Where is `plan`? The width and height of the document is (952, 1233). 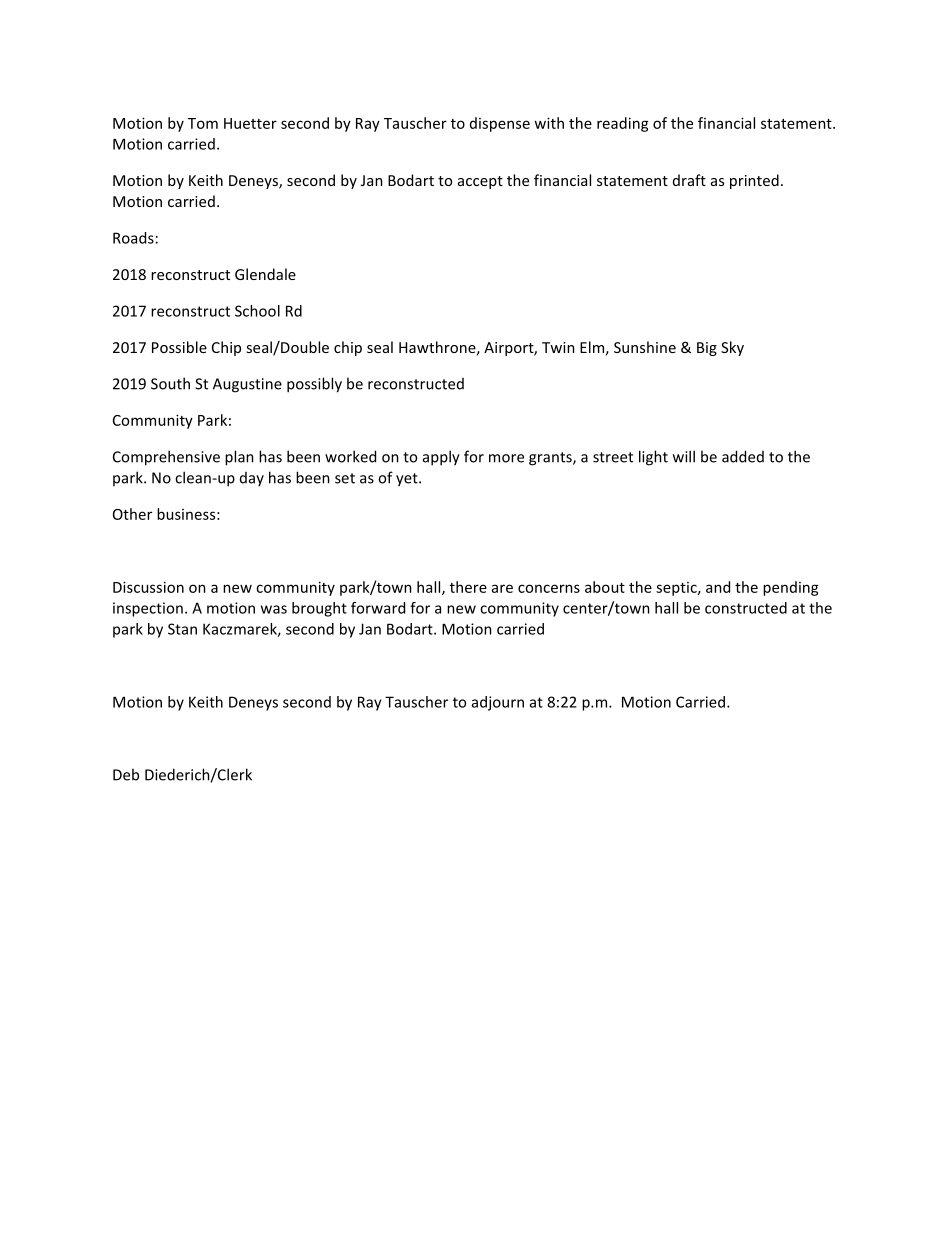 plan is located at coordinates (239, 458).
